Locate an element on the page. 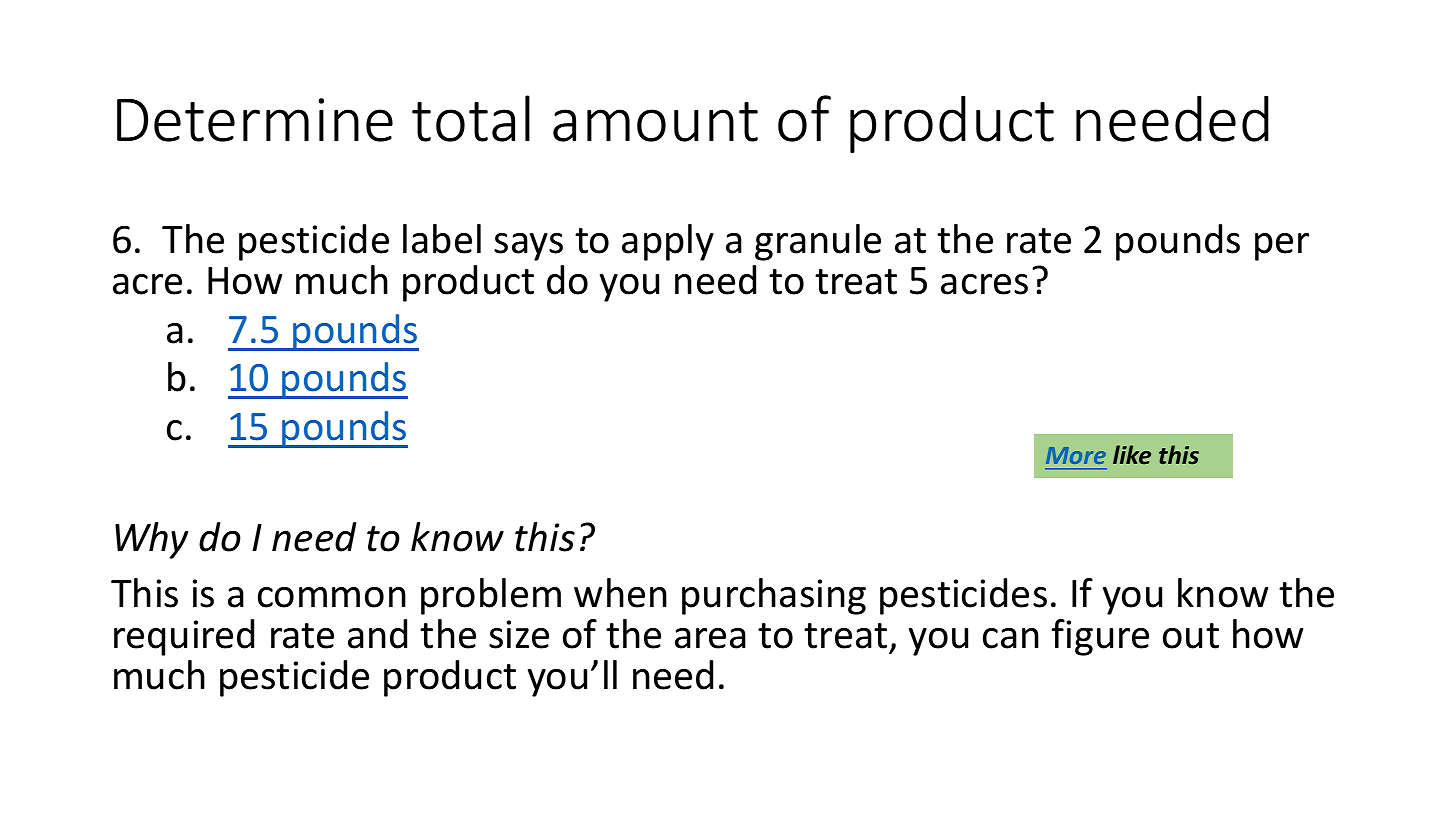 This document has height=819, width=1456. says is located at coordinates (528, 247).
